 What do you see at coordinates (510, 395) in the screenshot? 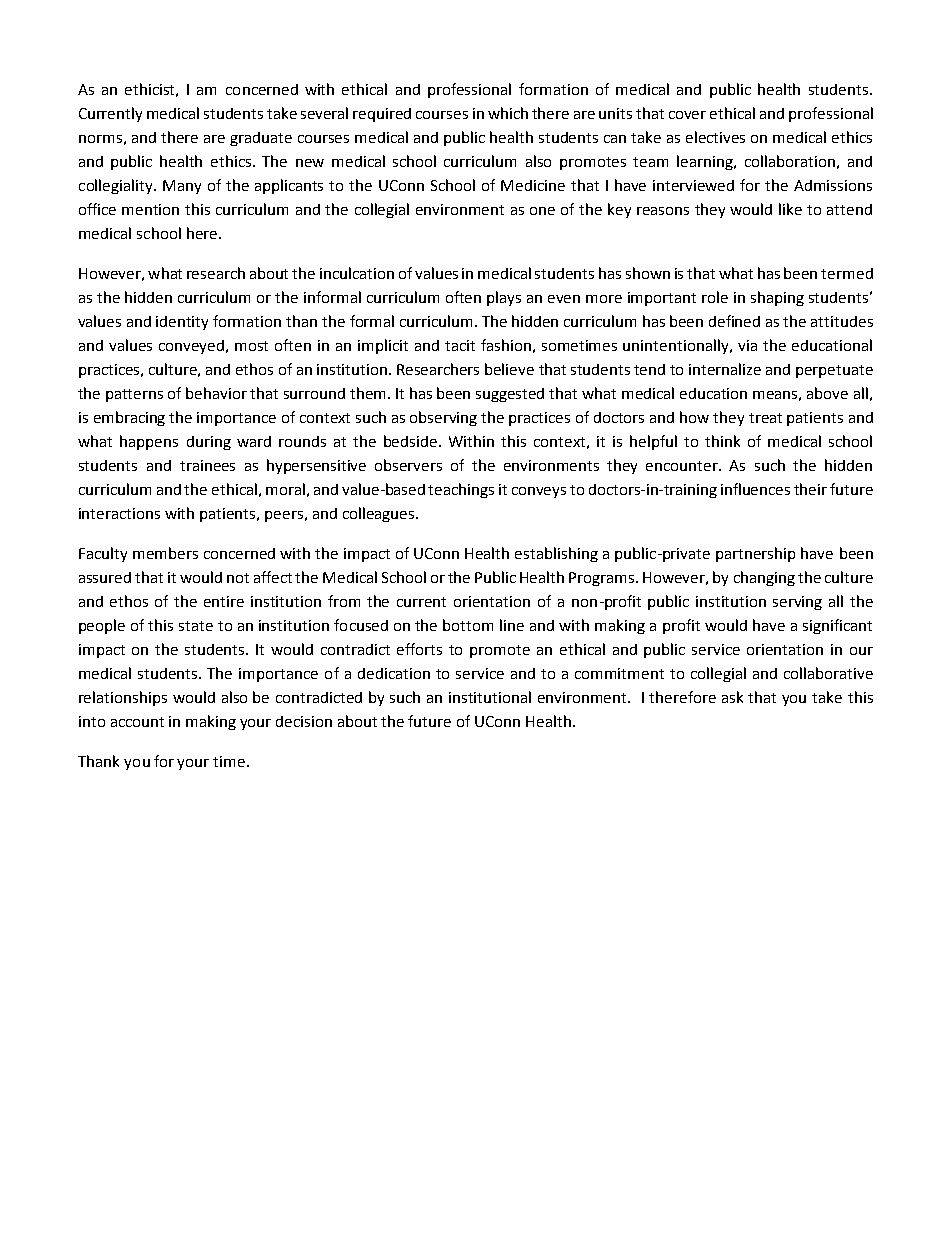
I see `suggested` at bounding box center [510, 395].
